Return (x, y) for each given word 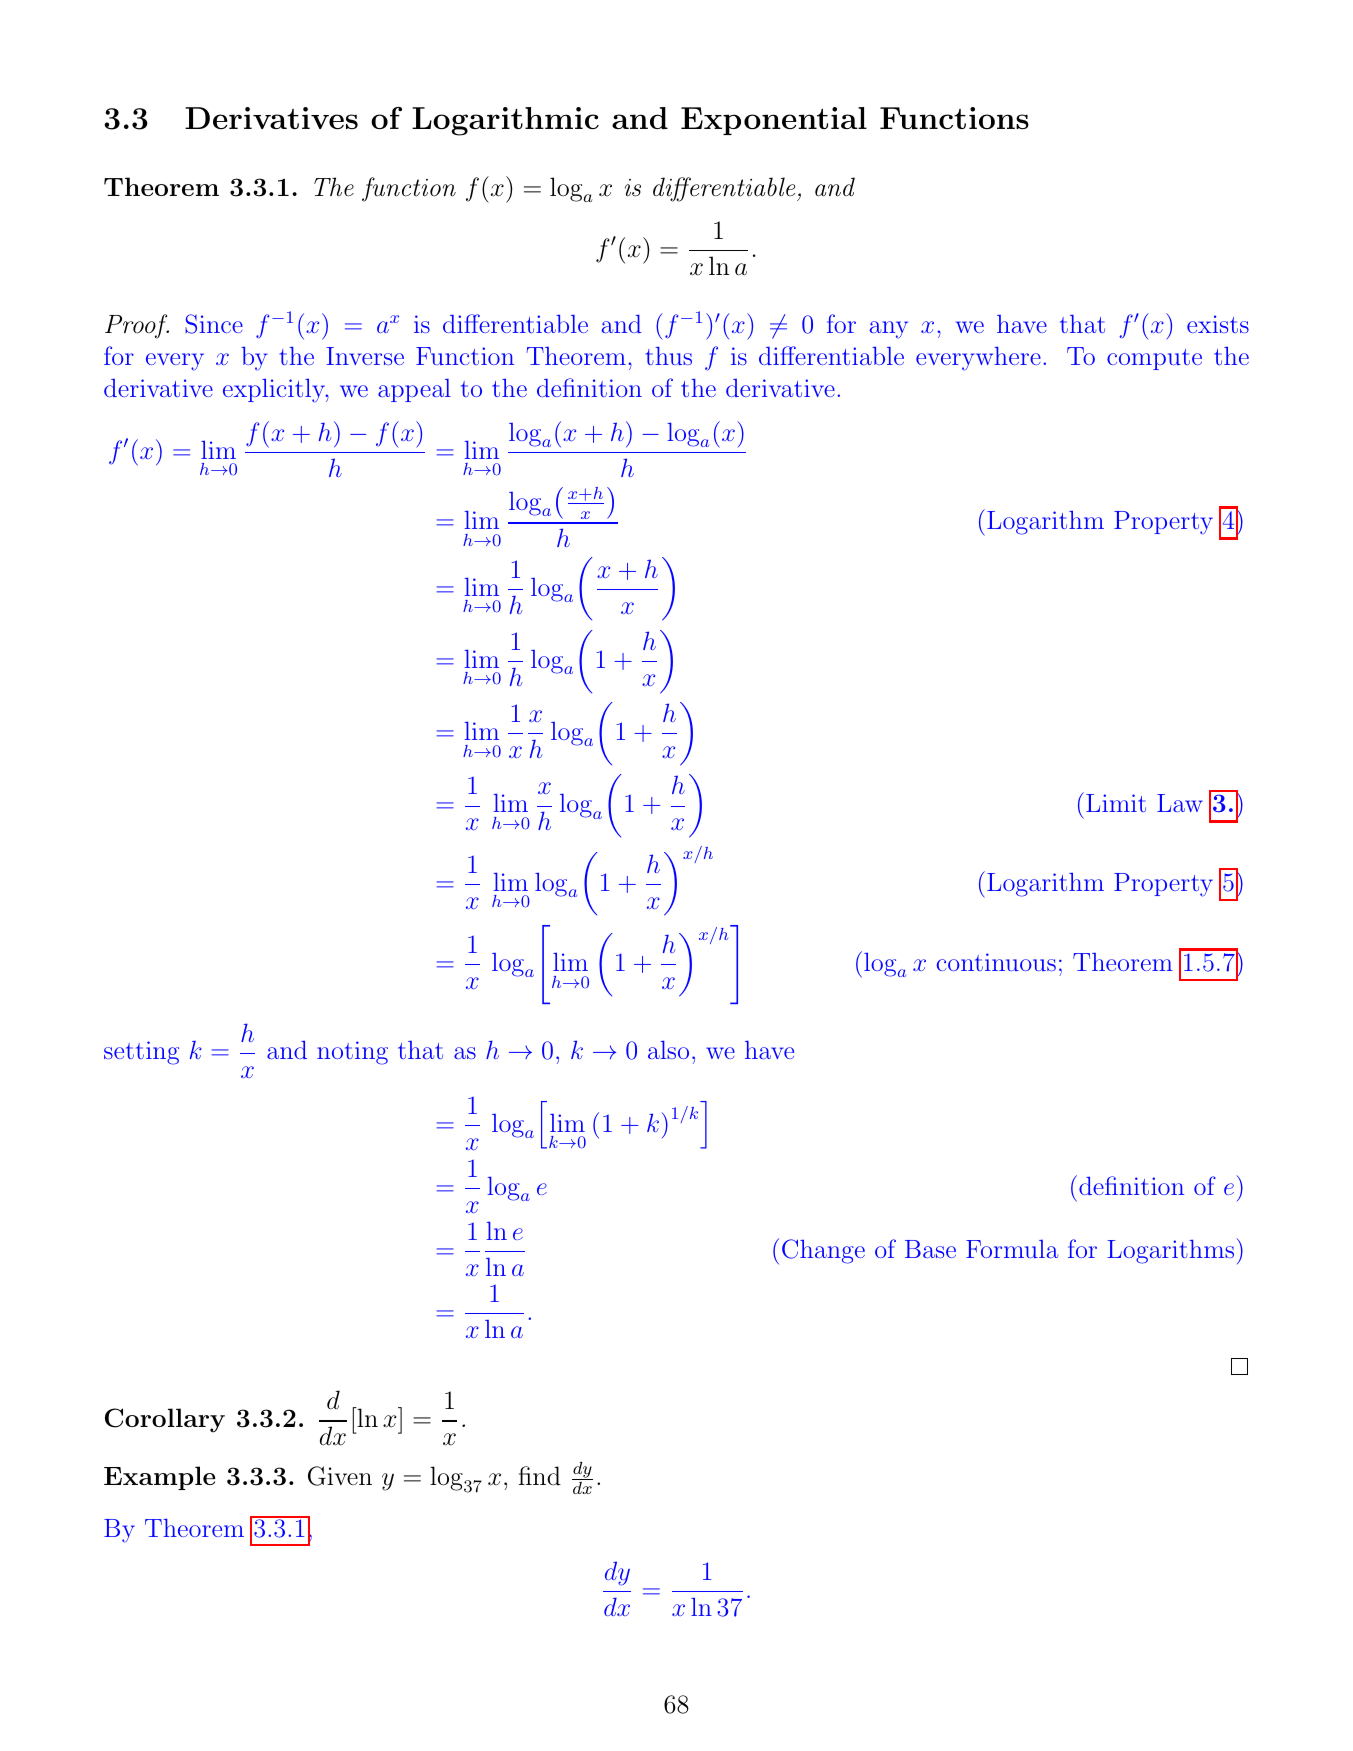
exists (1218, 324)
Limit (1116, 803)
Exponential (774, 121)
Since (214, 324)
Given (340, 1476)
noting (352, 1053)
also (668, 1050)
